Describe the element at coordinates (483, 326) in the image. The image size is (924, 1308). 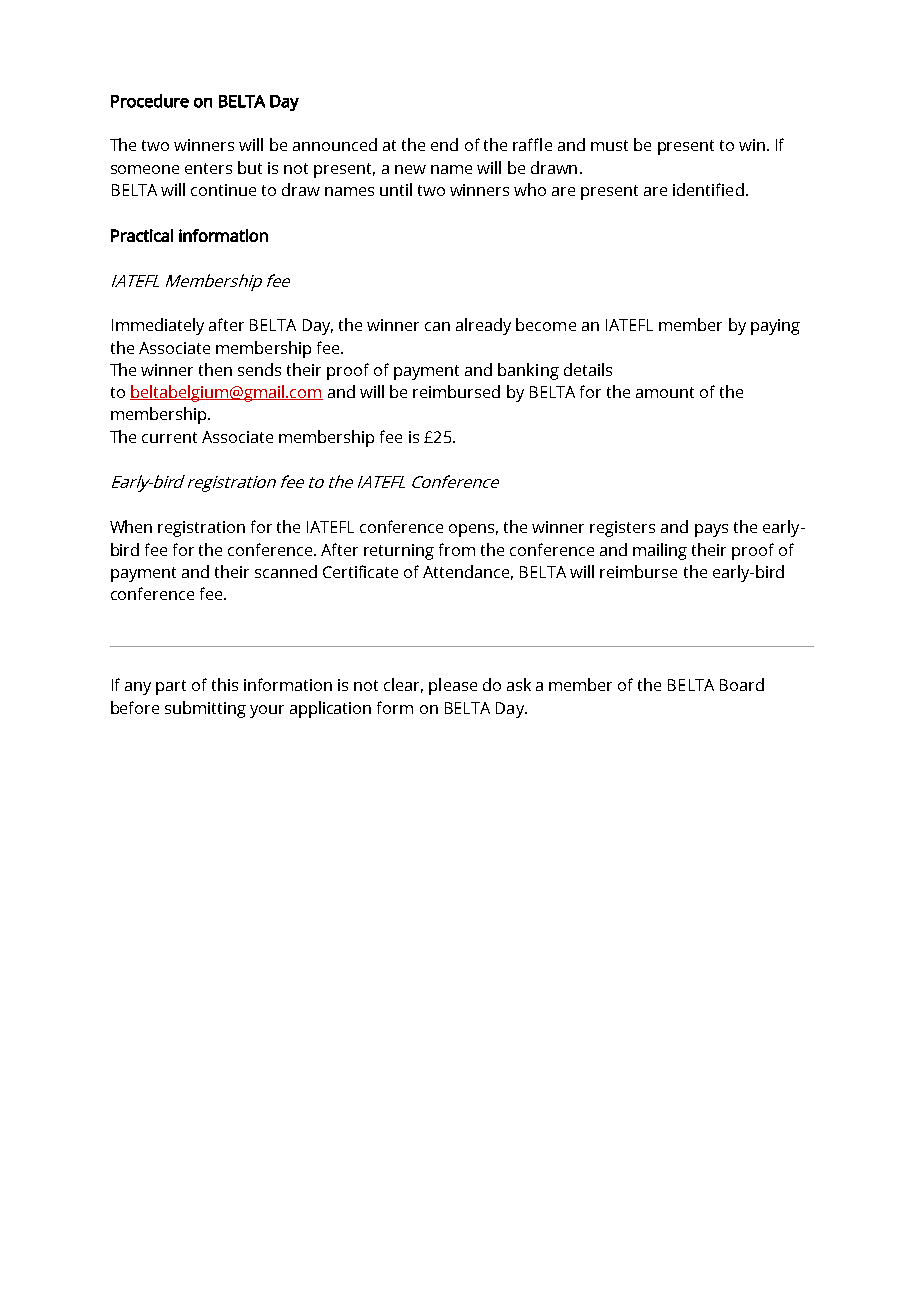
I see `already` at that location.
